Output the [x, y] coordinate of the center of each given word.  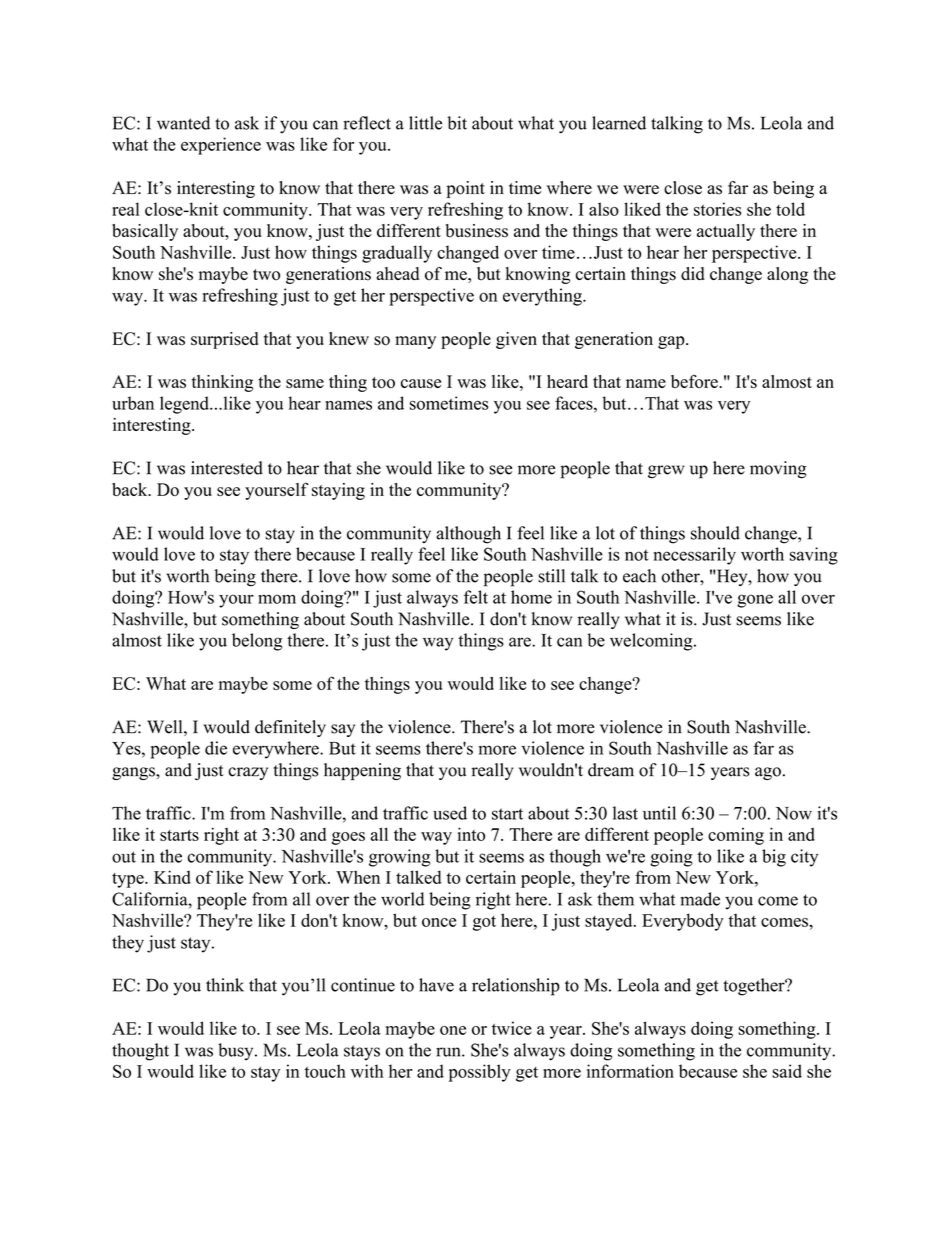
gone [755, 601]
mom [277, 599]
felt [476, 597]
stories [717, 209]
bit [457, 123]
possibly [480, 1073]
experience [221, 146]
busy [237, 1052]
